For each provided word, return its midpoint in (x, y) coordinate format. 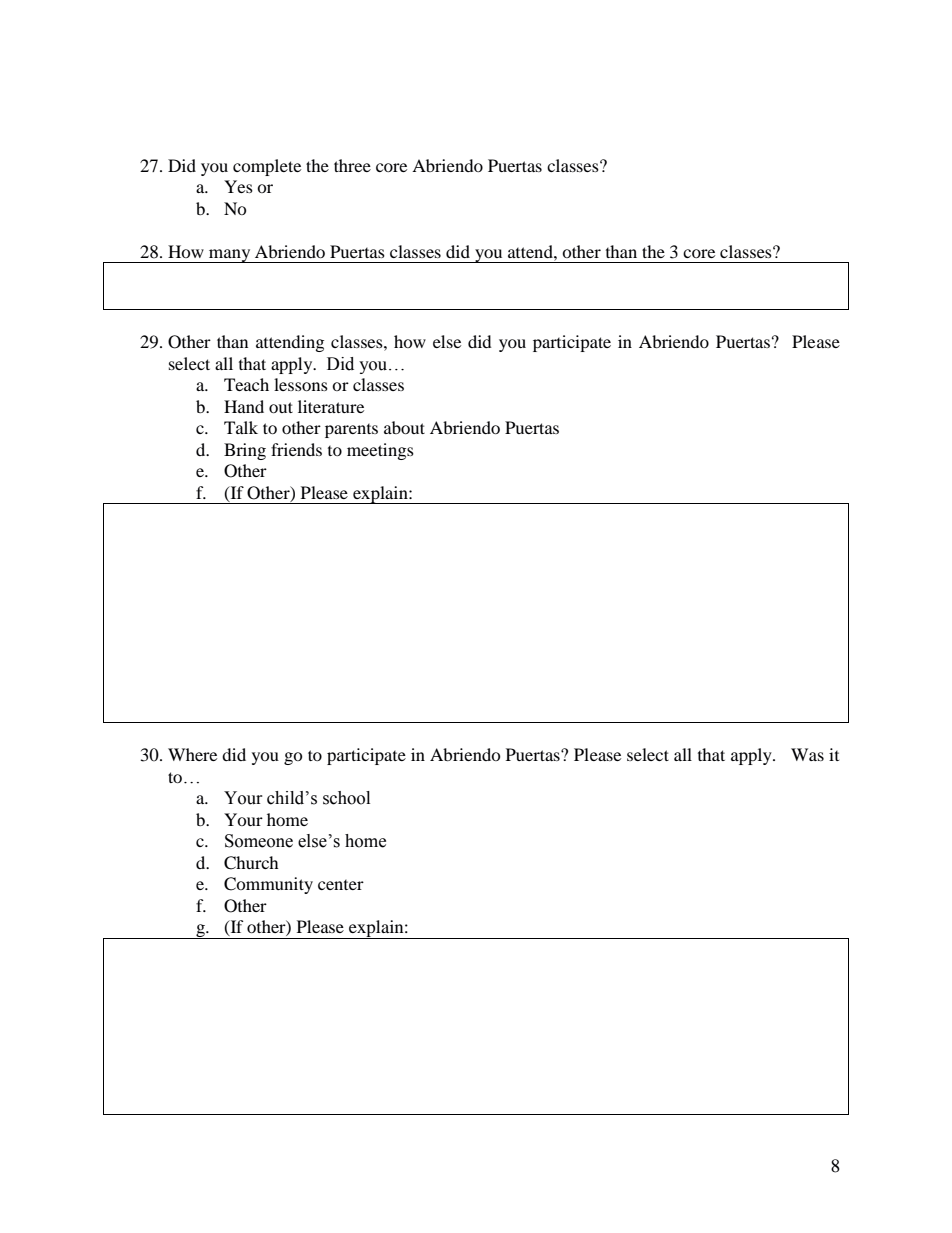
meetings (380, 451)
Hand (244, 406)
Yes (238, 186)
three (352, 165)
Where (192, 754)
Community (268, 885)
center (341, 885)
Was (807, 754)
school (346, 798)
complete (267, 167)
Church (251, 863)
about (404, 427)
